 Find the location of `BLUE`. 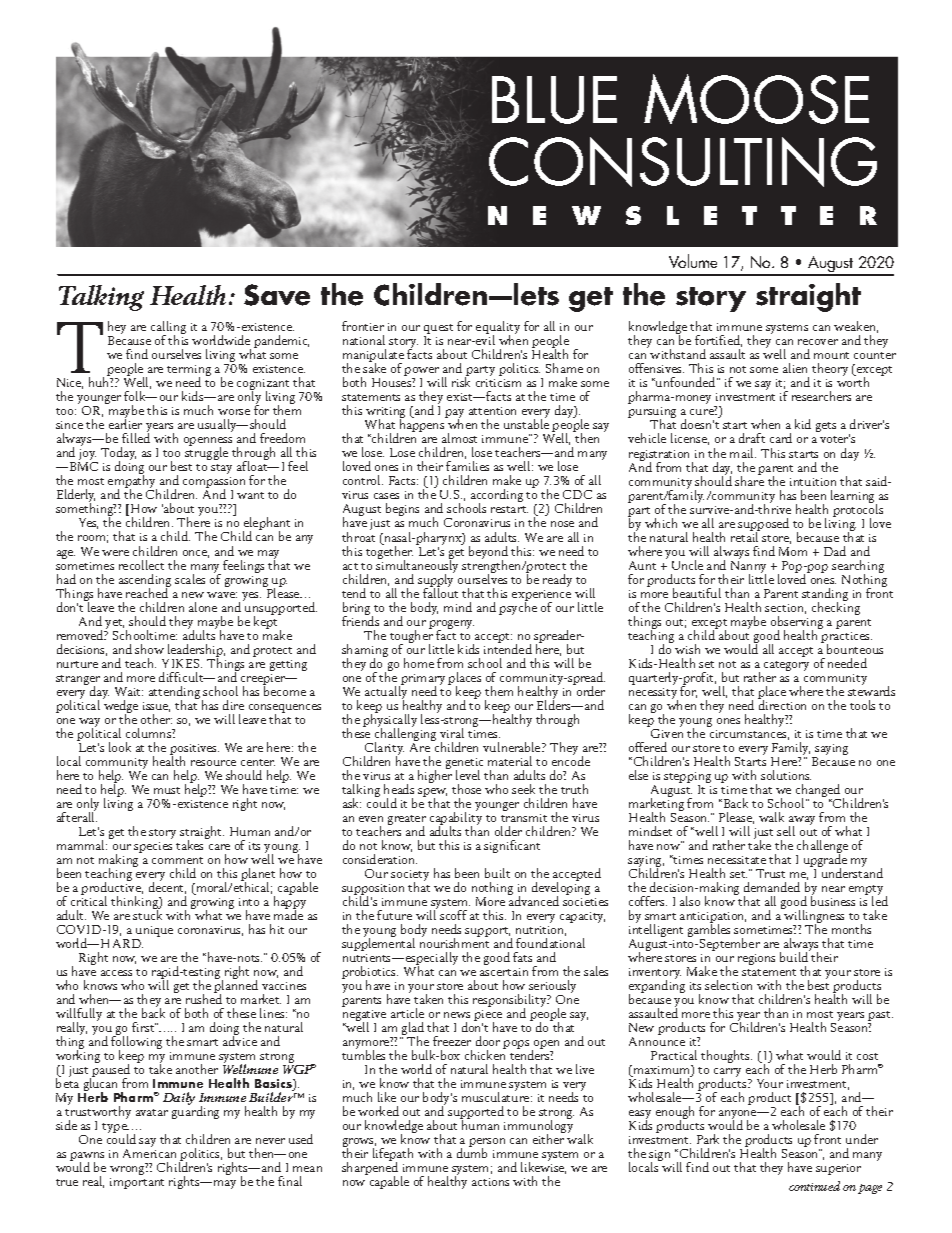

BLUE is located at coordinates (554, 100).
